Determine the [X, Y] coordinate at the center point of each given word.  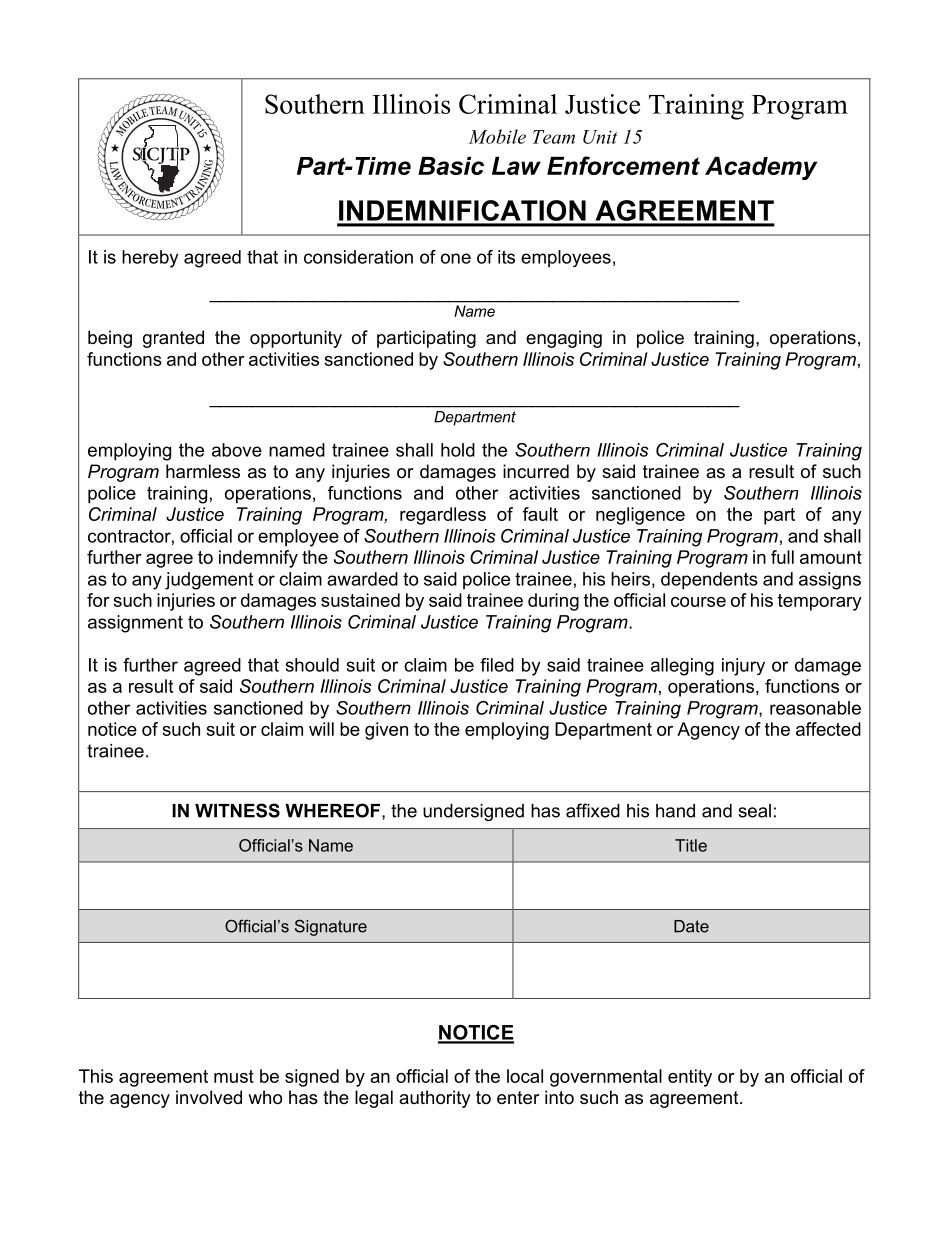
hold [458, 450]
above [237, 450]
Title [691, 845]
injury [743, 667]
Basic [451, 166]
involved [209, 1097]
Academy [761, 168]
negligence [640, 516]
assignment [135, 624]
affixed [593, 810]
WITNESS [237, 810]
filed [497, 665]
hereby [150, 259]
